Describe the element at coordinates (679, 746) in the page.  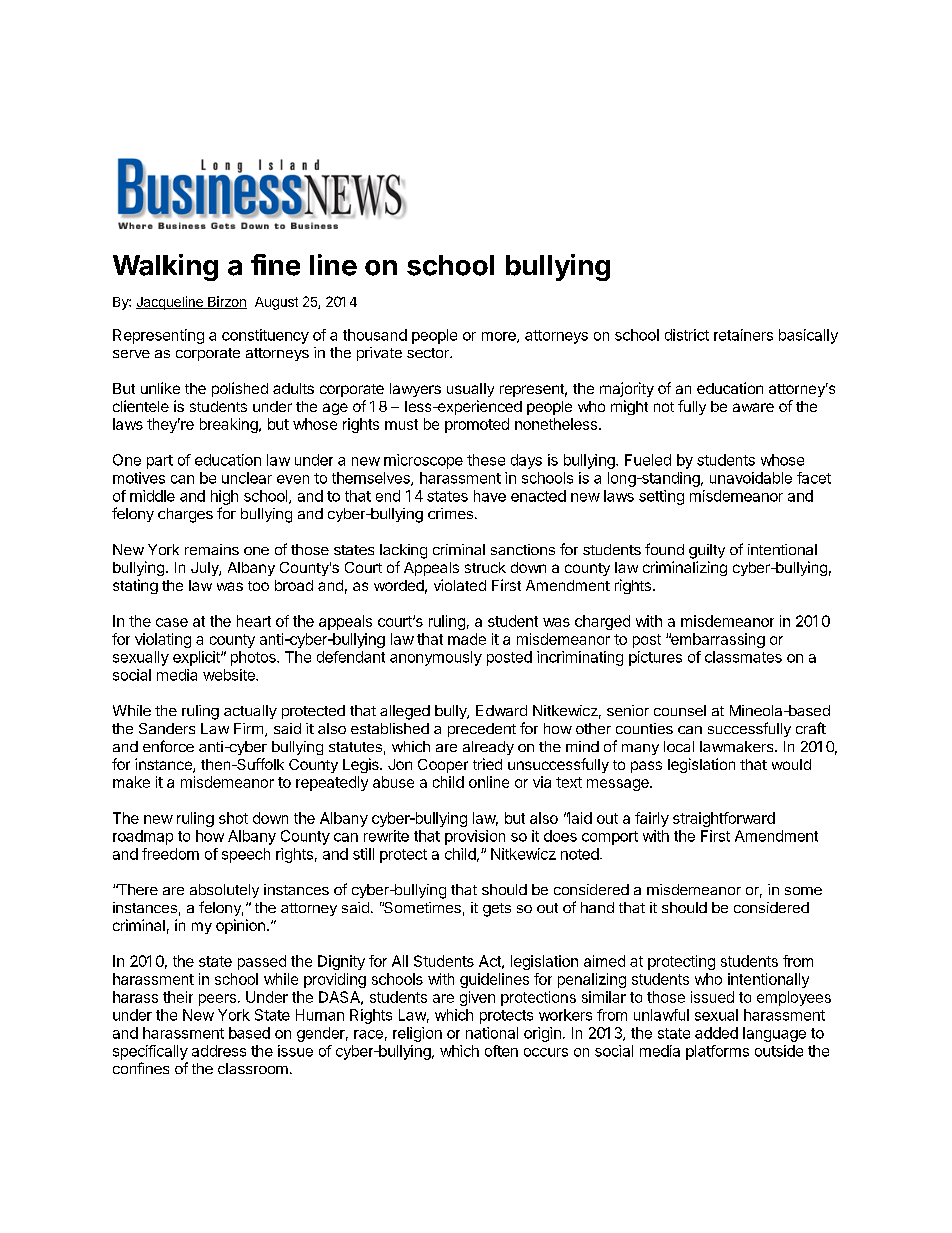
I see `local` at that location.
